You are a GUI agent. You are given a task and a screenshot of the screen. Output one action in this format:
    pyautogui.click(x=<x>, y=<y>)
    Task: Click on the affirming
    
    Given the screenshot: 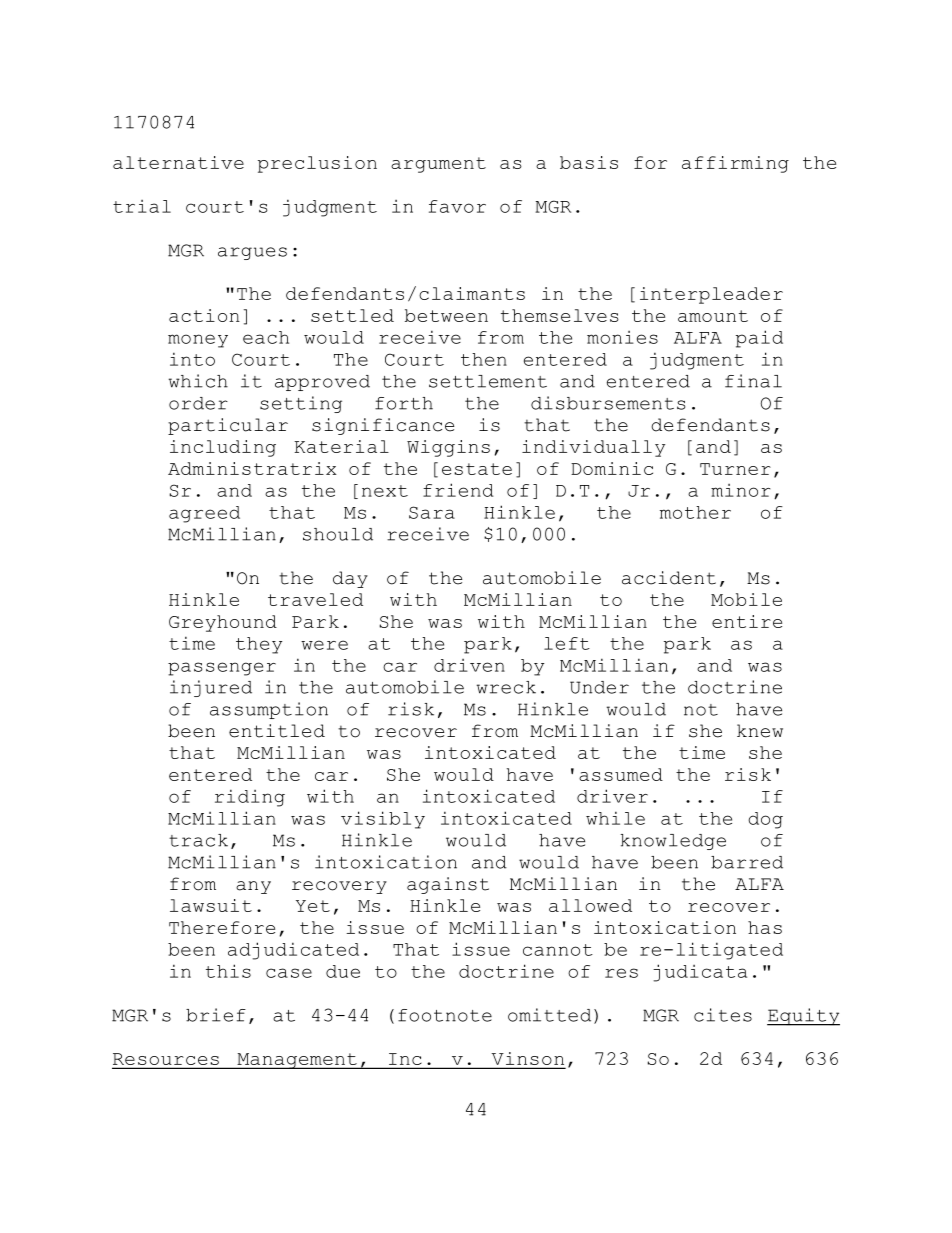 What is the action you would take?
    pyautogui.click(x=735, y=164)
